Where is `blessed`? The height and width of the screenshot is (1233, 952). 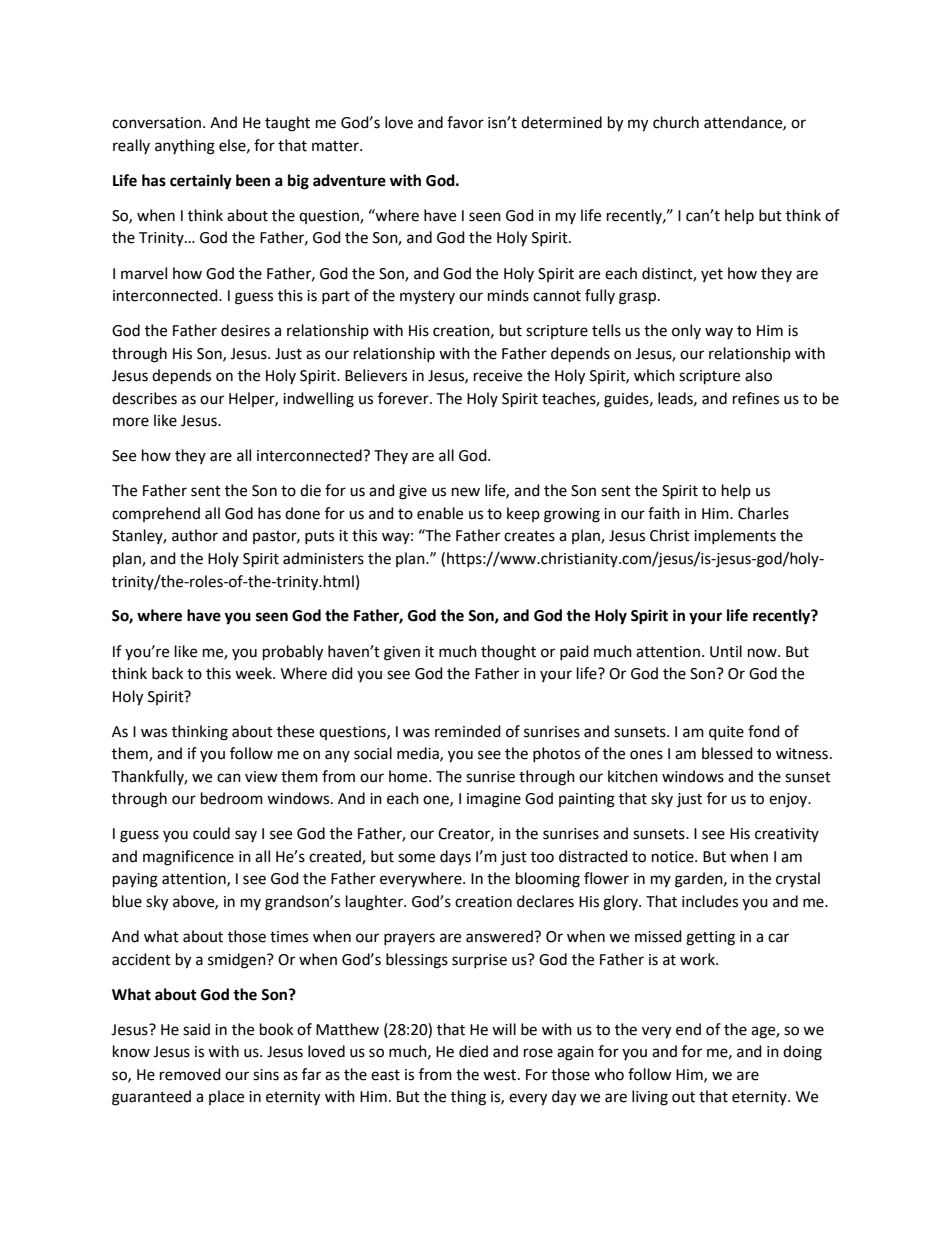
blessed is located at coordinates (727, 753).
